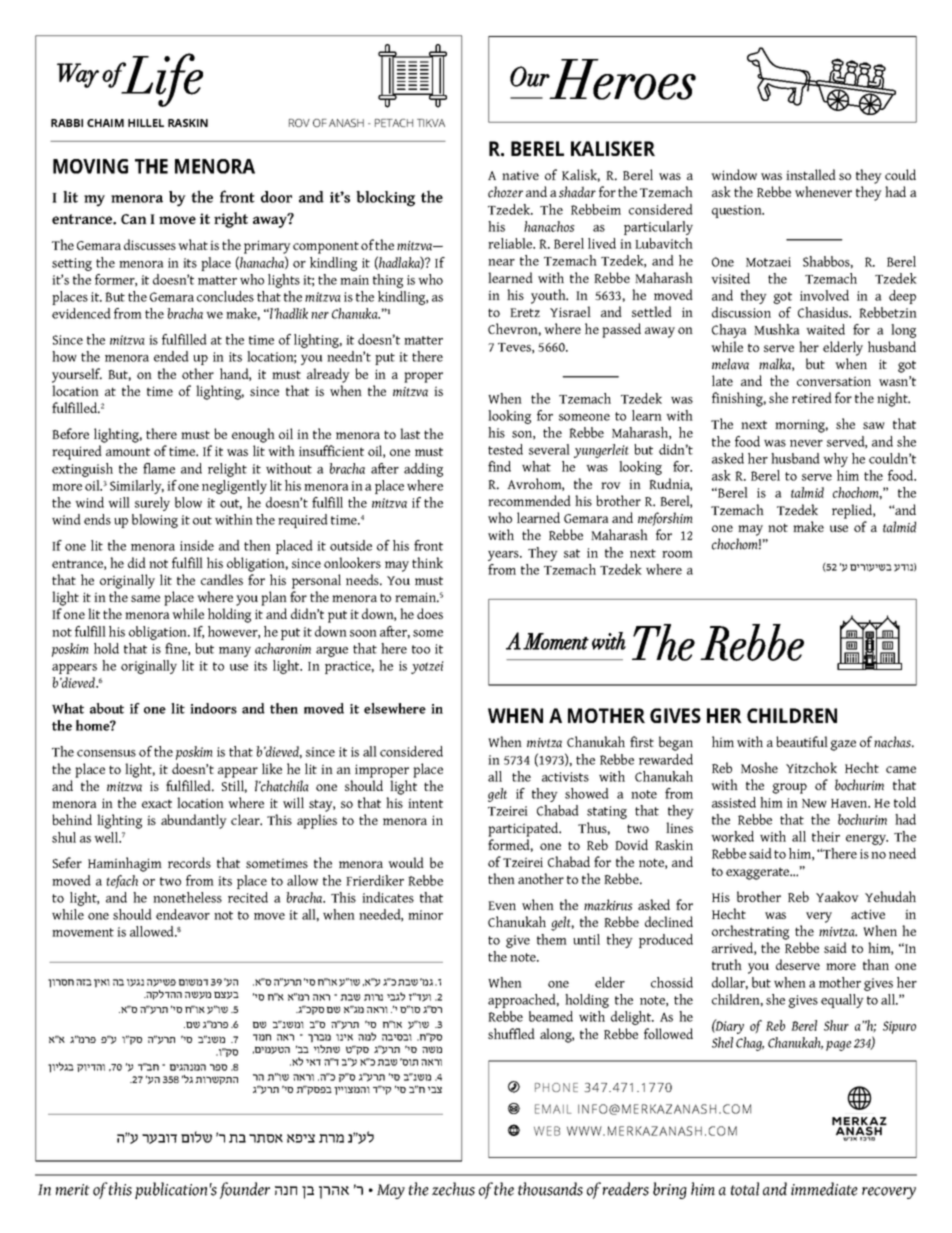 Image resolution: width=952 pixels, height=1233 pixels. I want to click on installed, so click(811, 174).
